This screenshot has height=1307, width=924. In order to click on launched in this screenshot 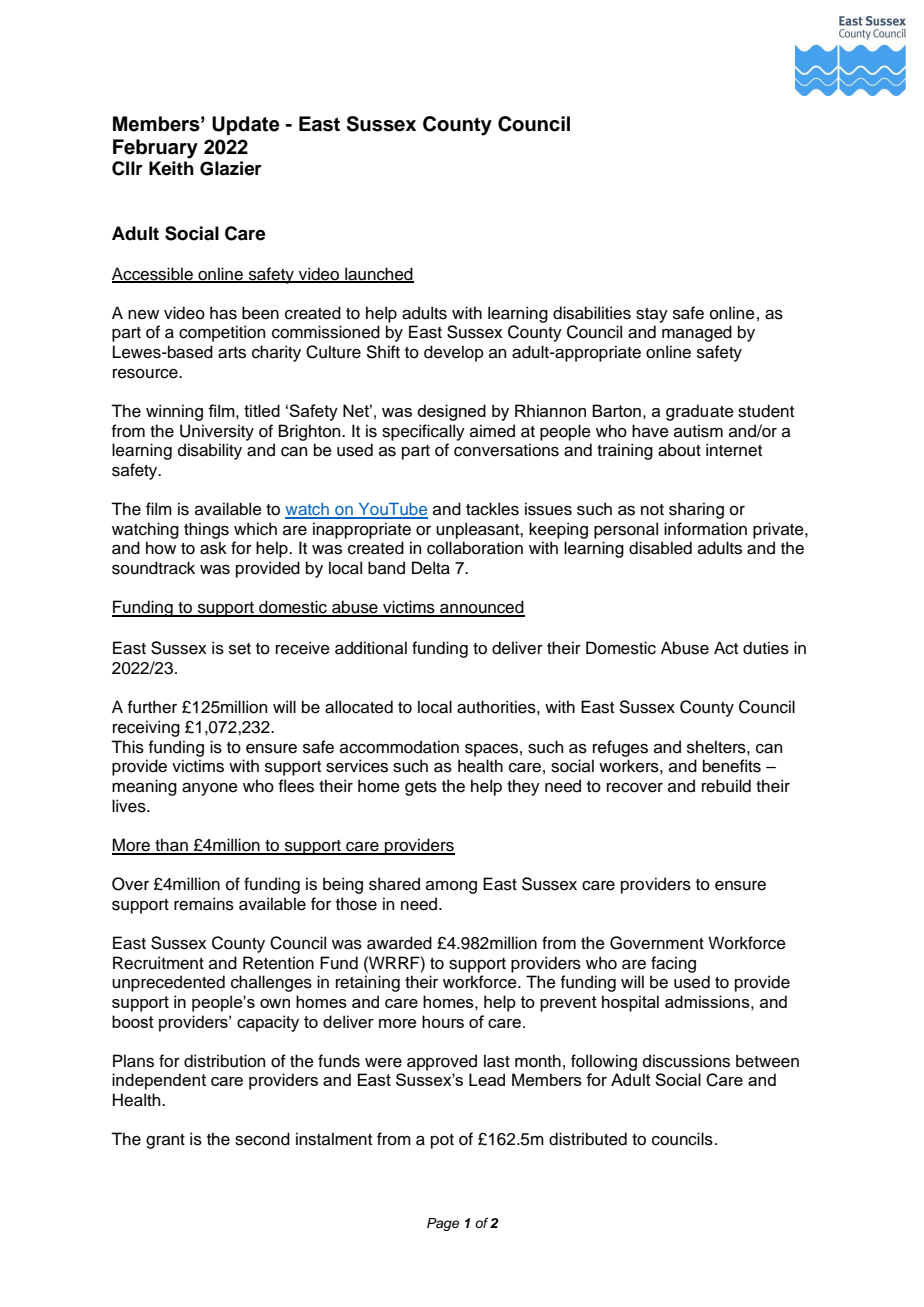, I will do `click(378, 274)`.
